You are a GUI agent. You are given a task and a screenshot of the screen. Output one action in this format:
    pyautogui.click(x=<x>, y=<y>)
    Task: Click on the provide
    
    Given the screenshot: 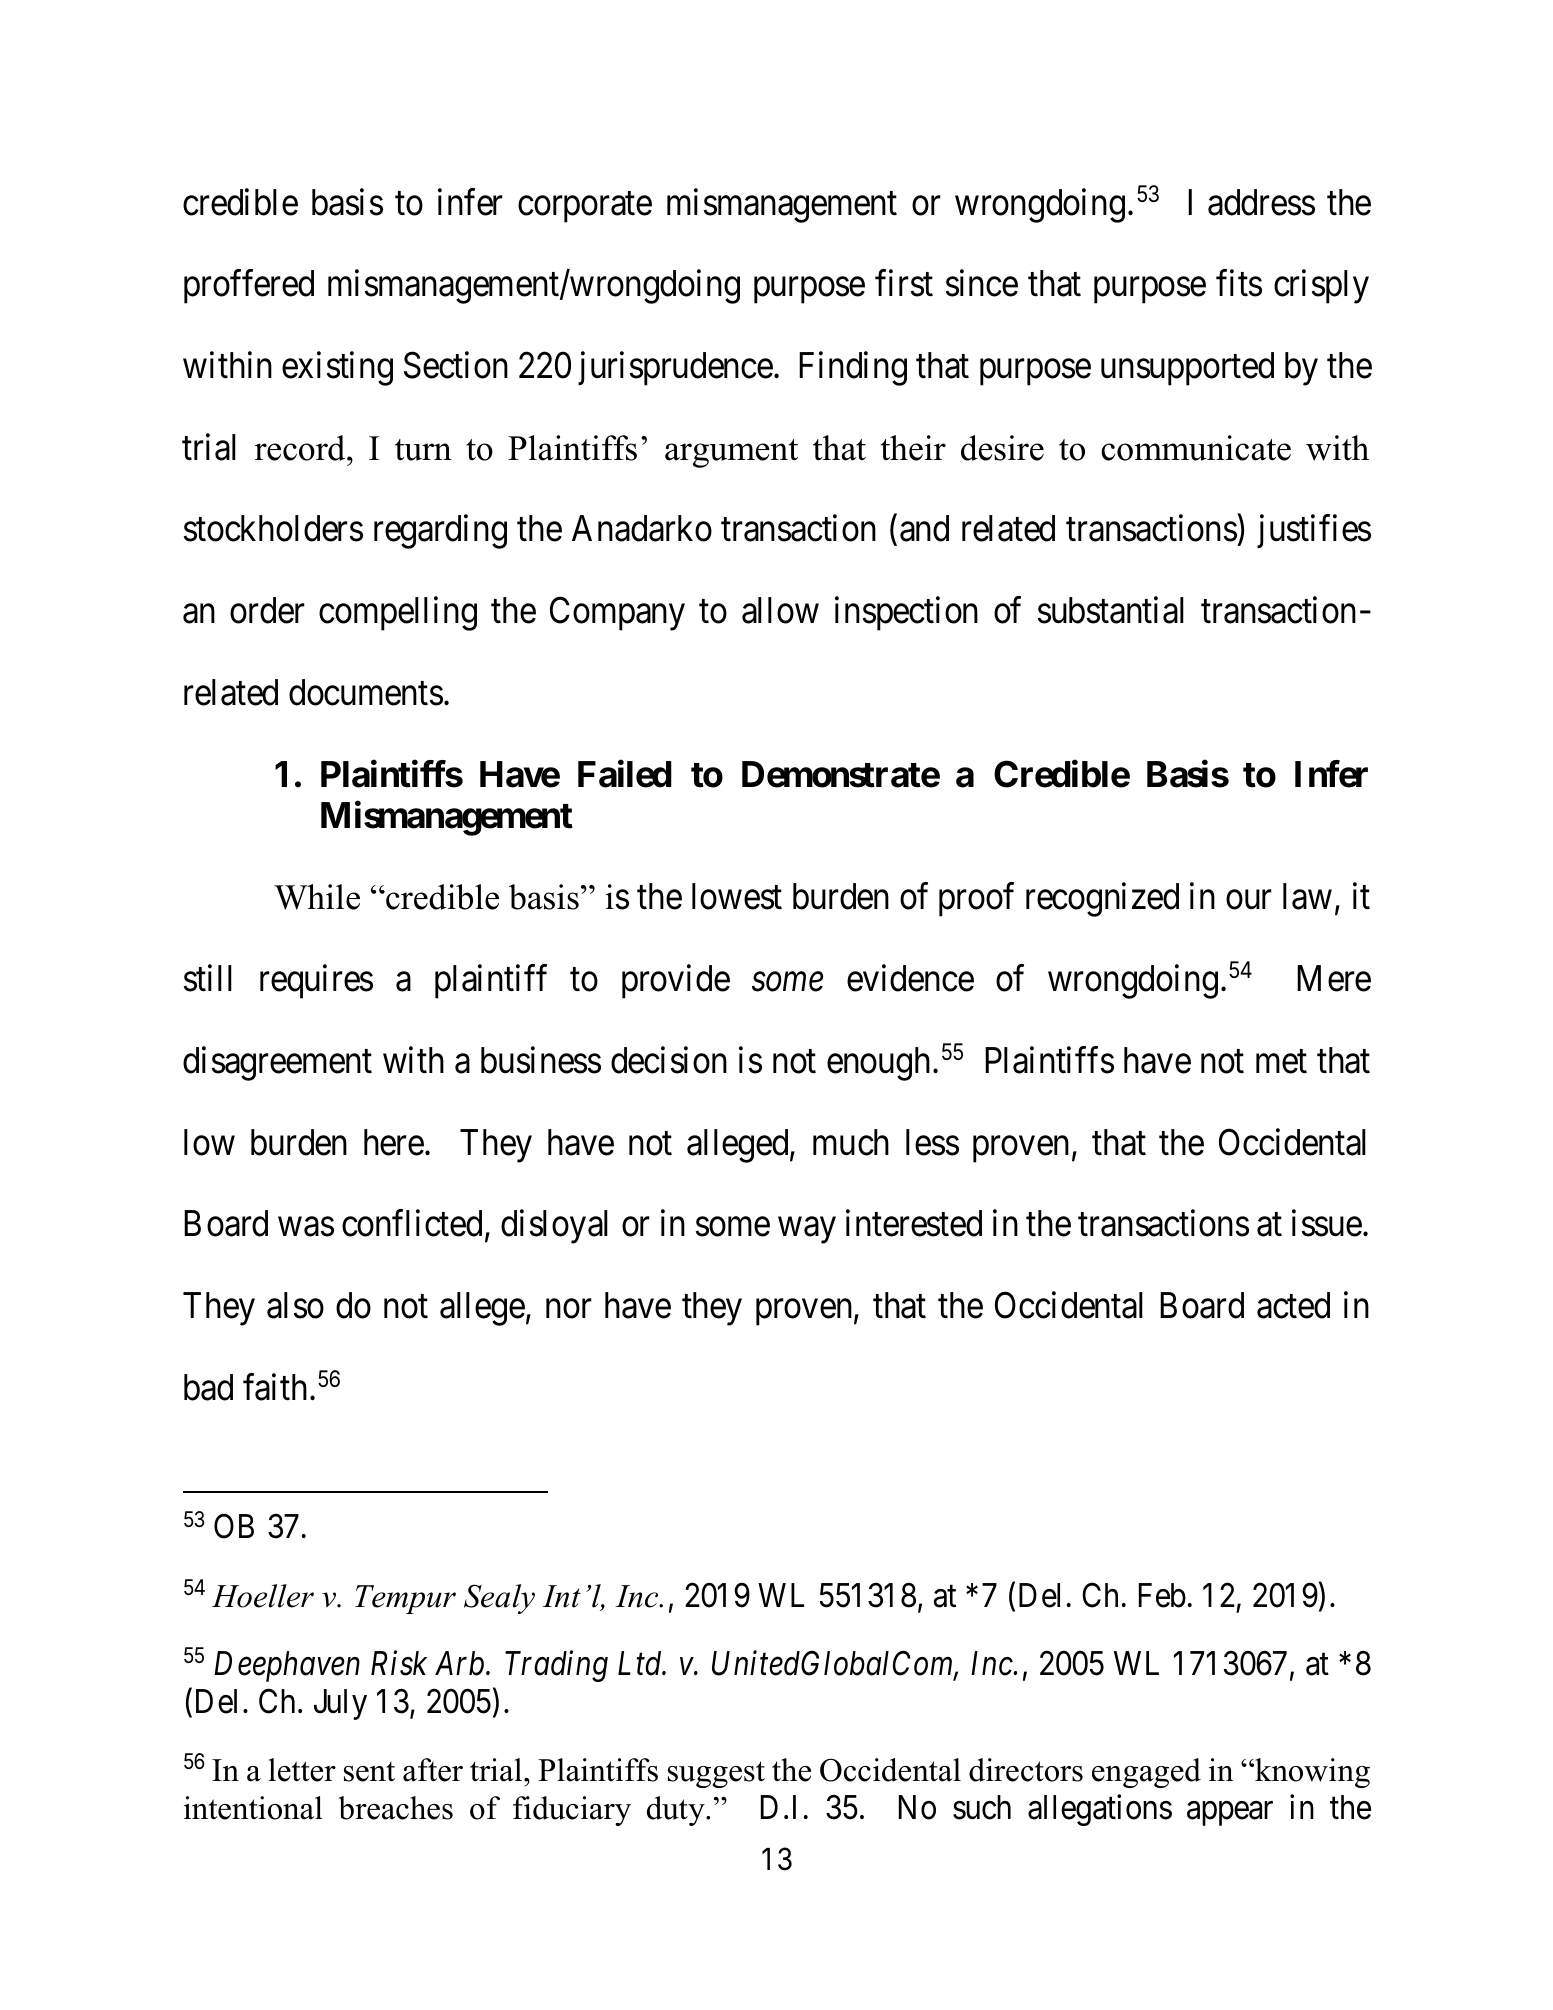 What is the action you would take?
    pyautogui.click(x=676, y=982)
